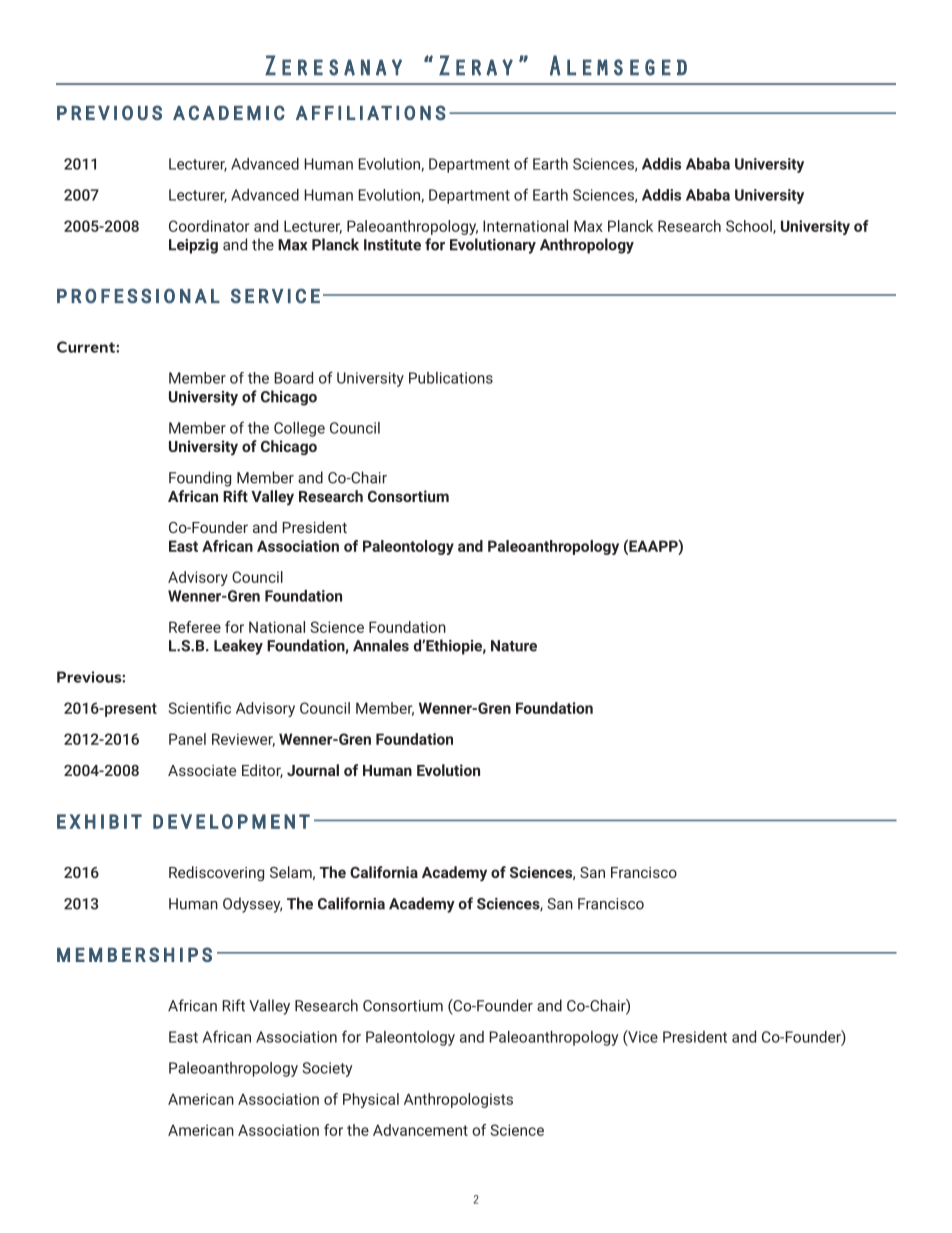  Describe the element at coordinates (451, 378) in the screenshot. I see `Publications` at that location.
